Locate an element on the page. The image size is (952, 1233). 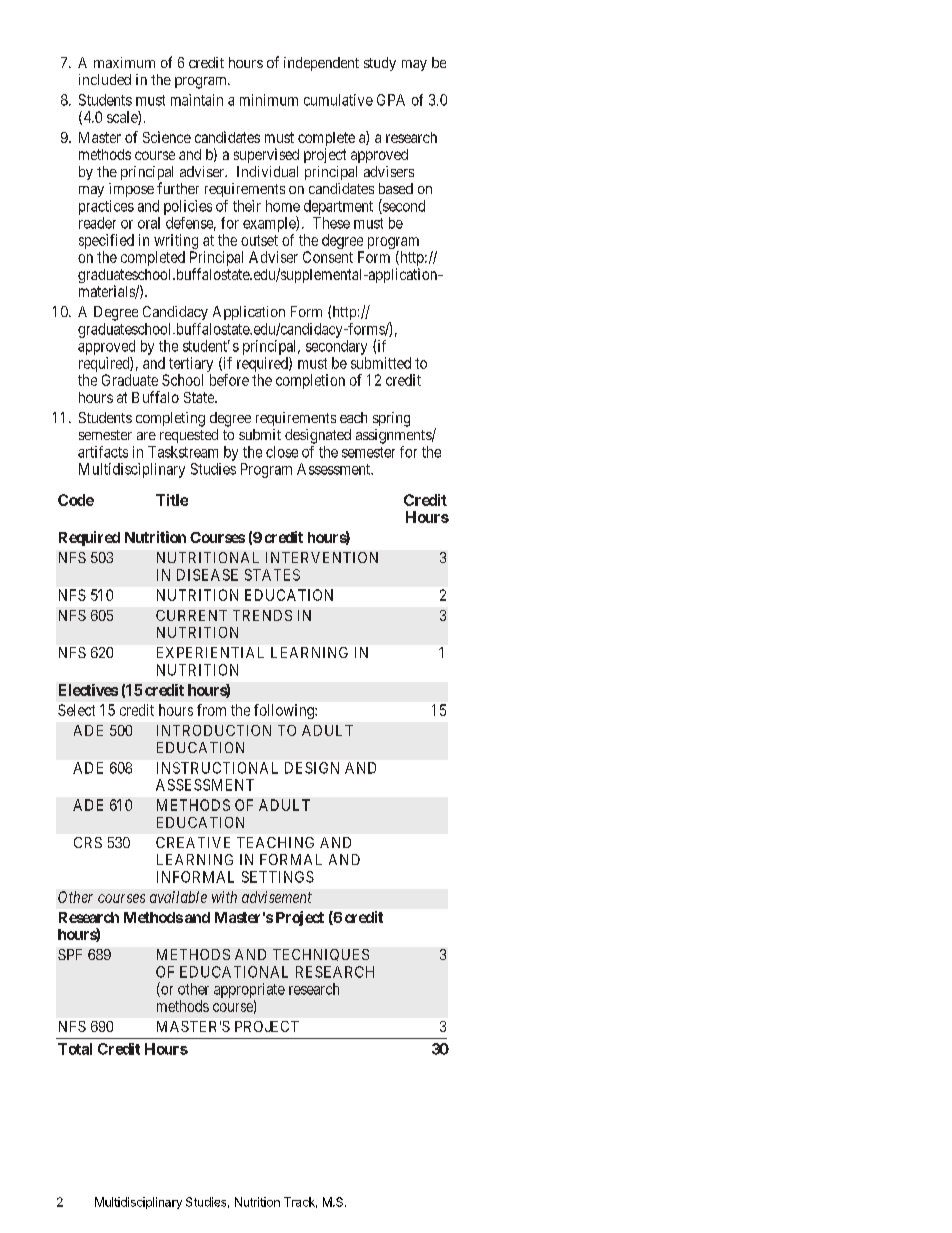
from is located at coordinates (211, 710).
